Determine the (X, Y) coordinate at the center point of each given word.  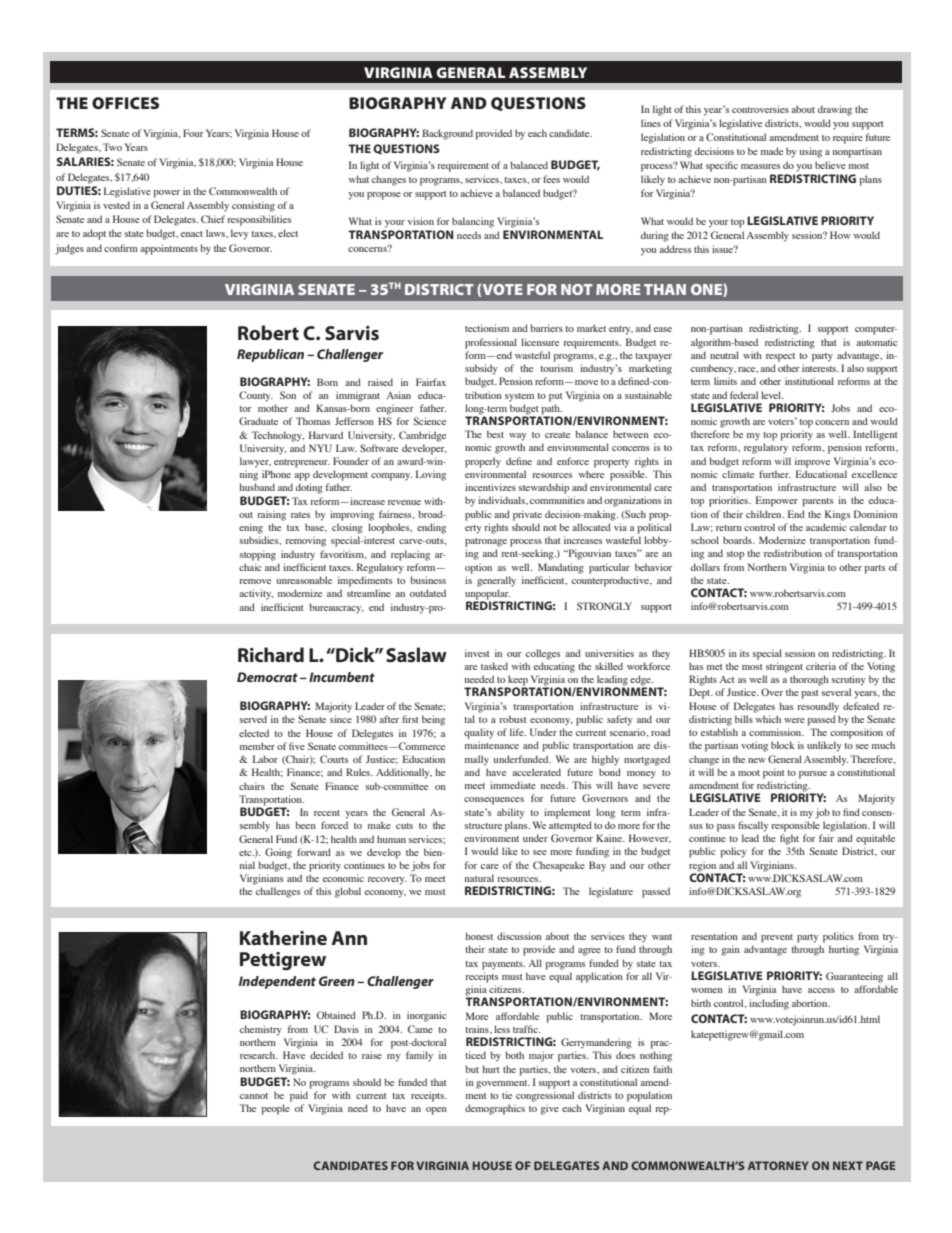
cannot (254, 1096)
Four (193, 133)
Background (447, 134)
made (772, 151)
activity (256, 594)
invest (477, 653)
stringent (784, 667)
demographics (495, 1109)
